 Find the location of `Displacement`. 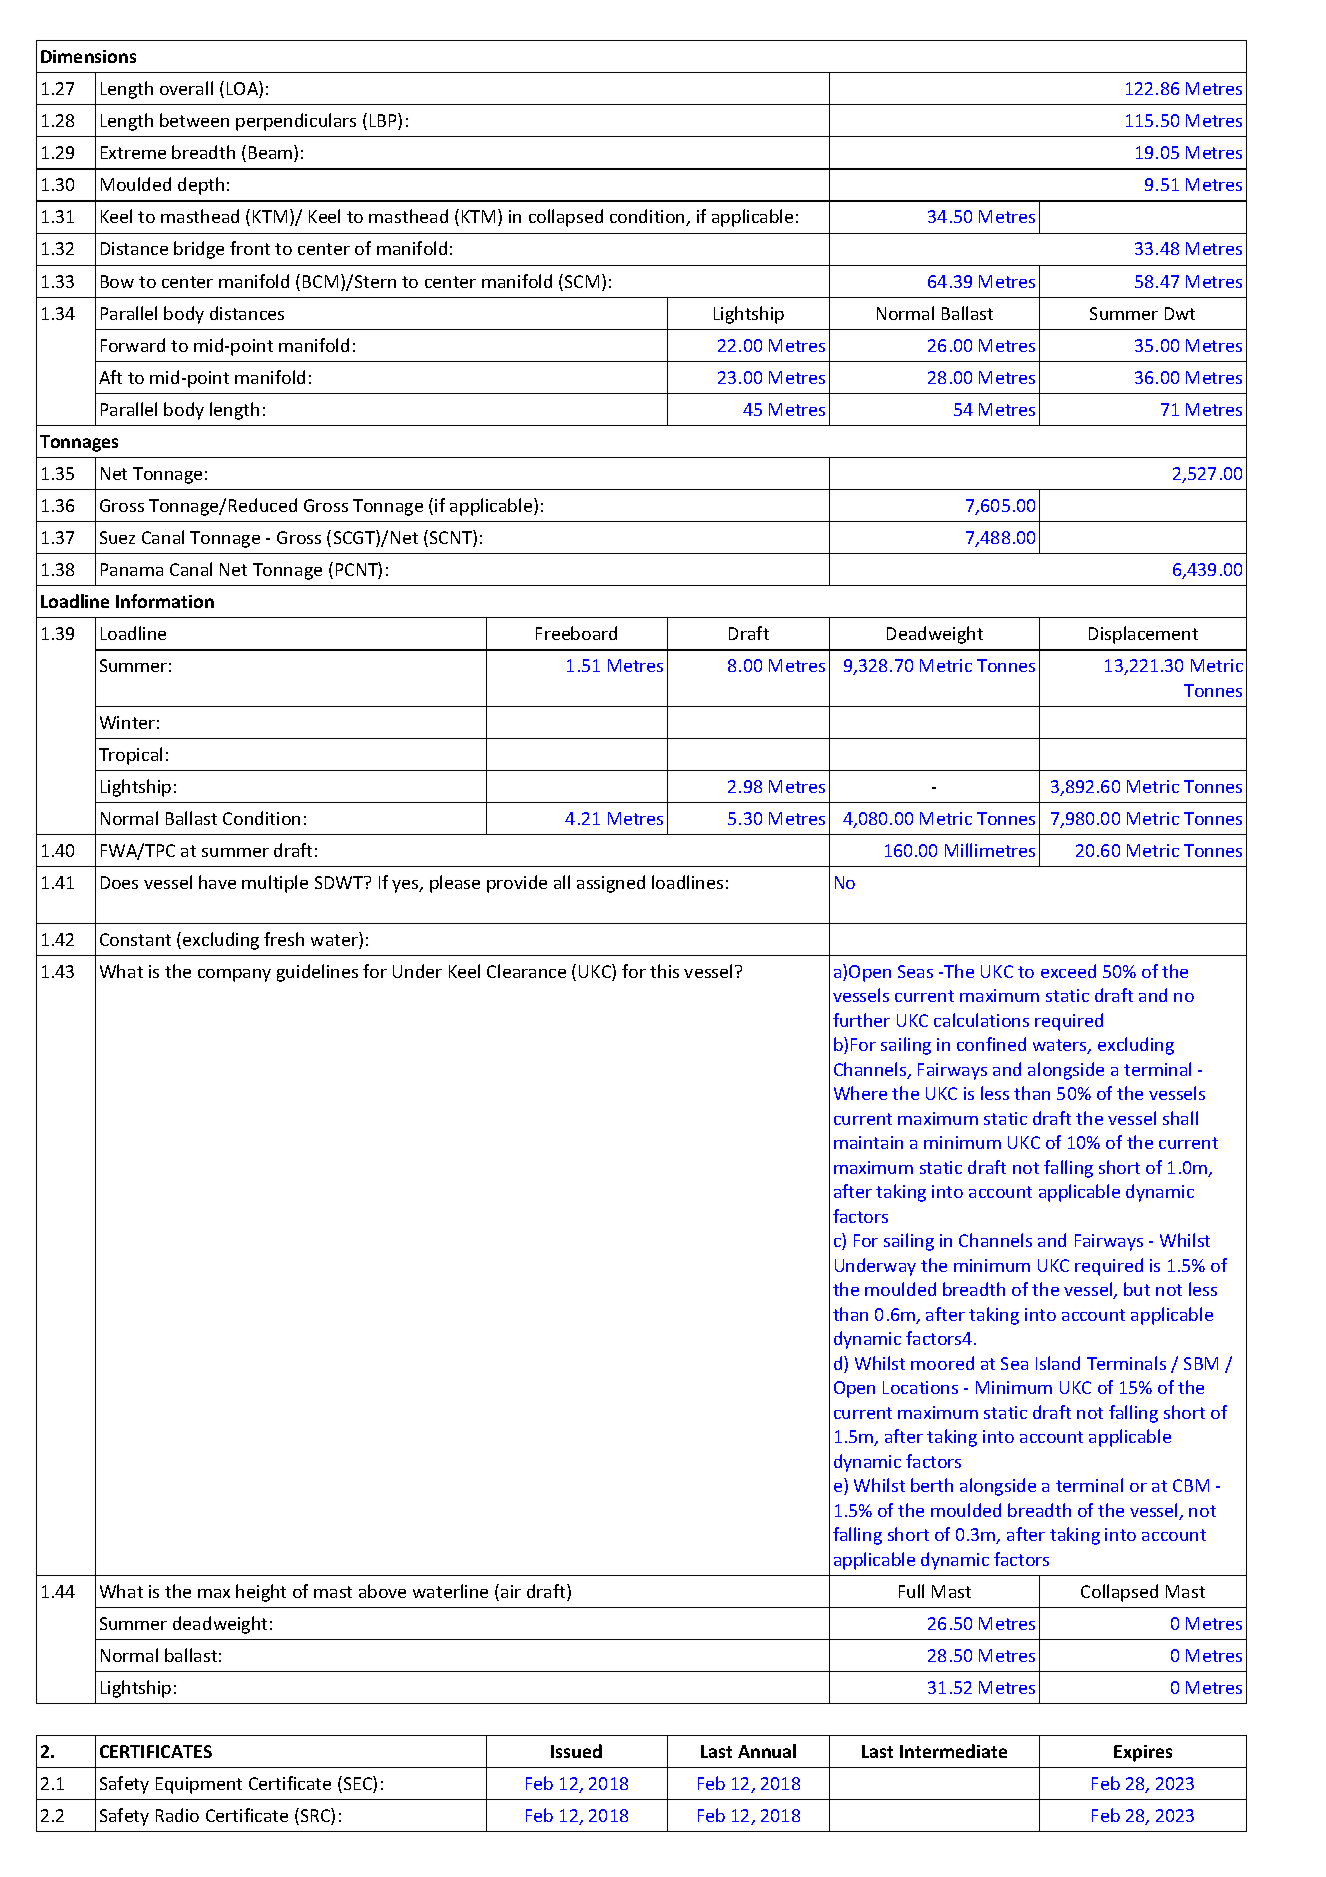

Displacement is located at coordinates (1143, 635).
